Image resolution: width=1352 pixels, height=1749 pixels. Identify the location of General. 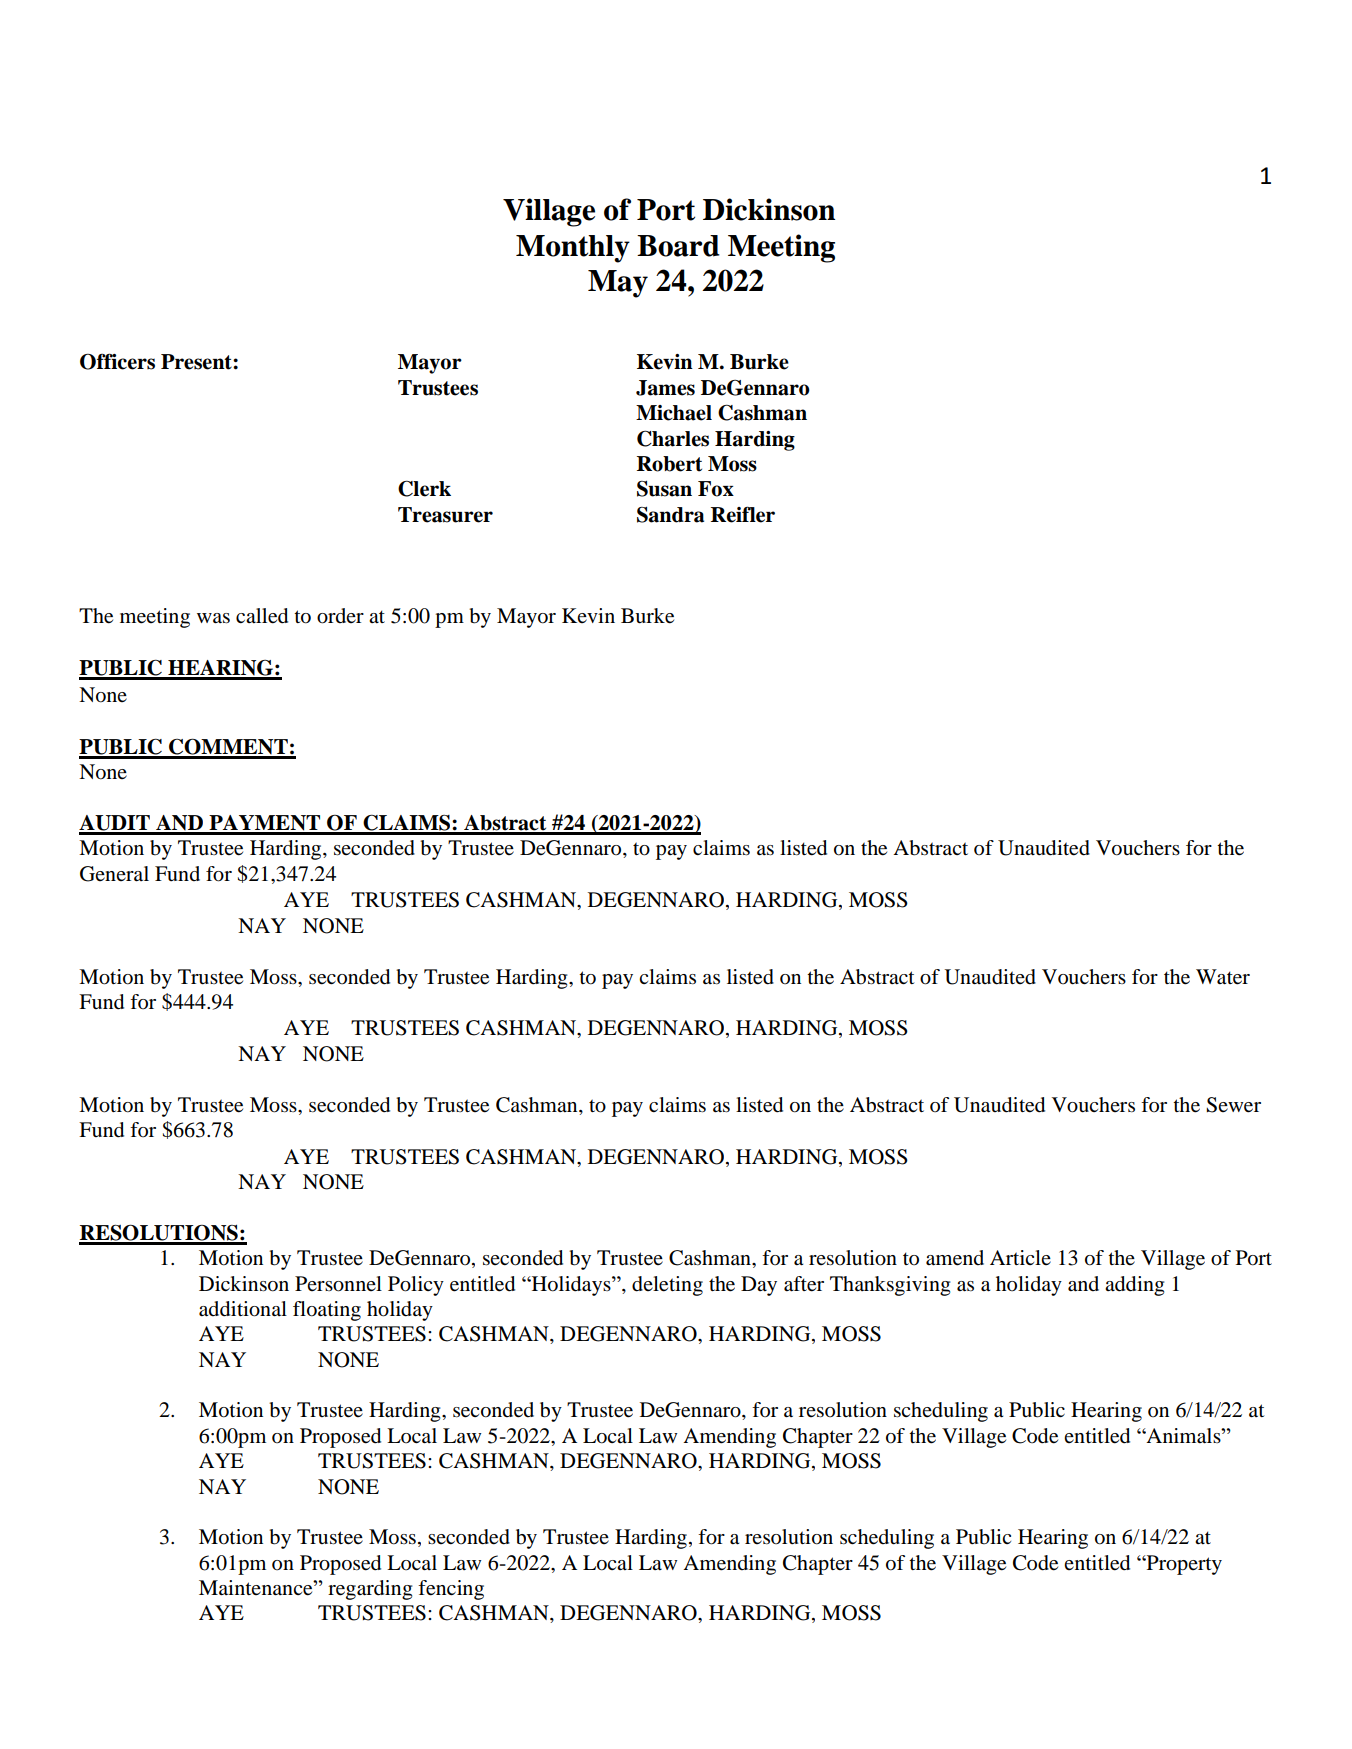
(114, 874).
